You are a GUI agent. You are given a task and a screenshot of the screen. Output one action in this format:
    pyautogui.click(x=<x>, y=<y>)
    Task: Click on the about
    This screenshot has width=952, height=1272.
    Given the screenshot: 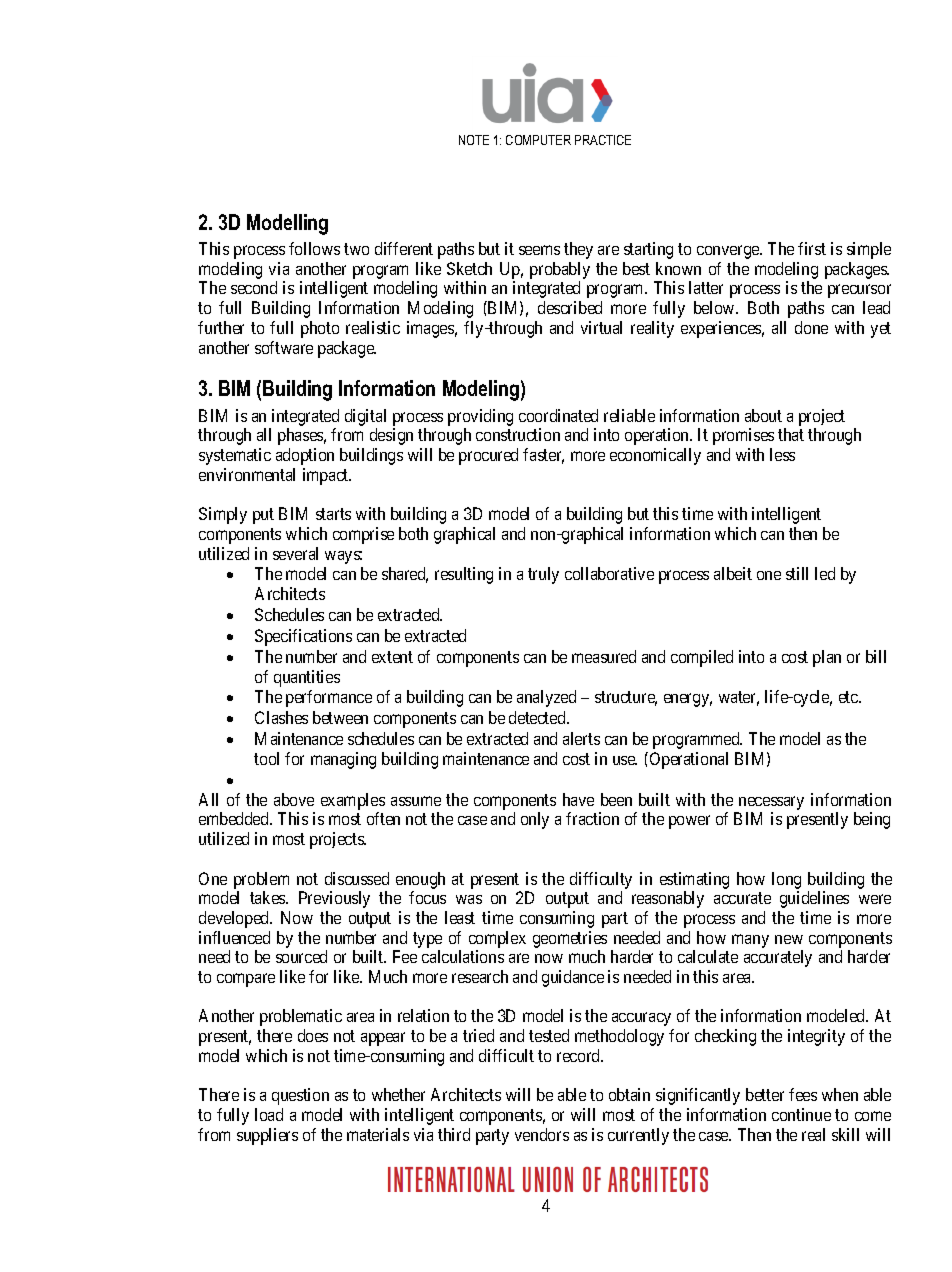 What is the action you would take?
    pyautogui.click(x=763, y=415)
